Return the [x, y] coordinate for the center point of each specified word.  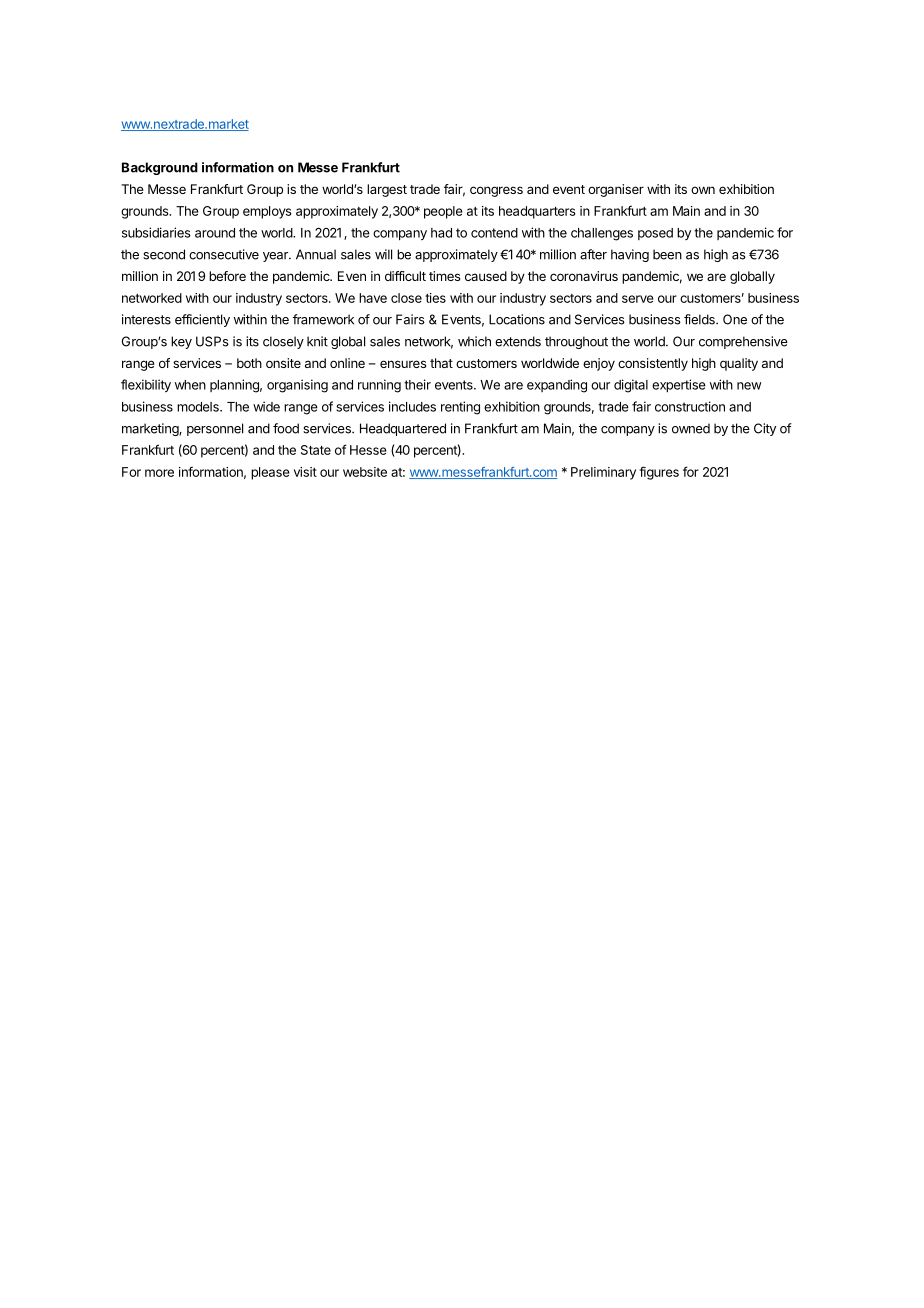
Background [160, 168]
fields [700, 319]
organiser [616, 190]
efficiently [202, 320]
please [270, 473]
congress [496, 191]
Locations [517, 319]
